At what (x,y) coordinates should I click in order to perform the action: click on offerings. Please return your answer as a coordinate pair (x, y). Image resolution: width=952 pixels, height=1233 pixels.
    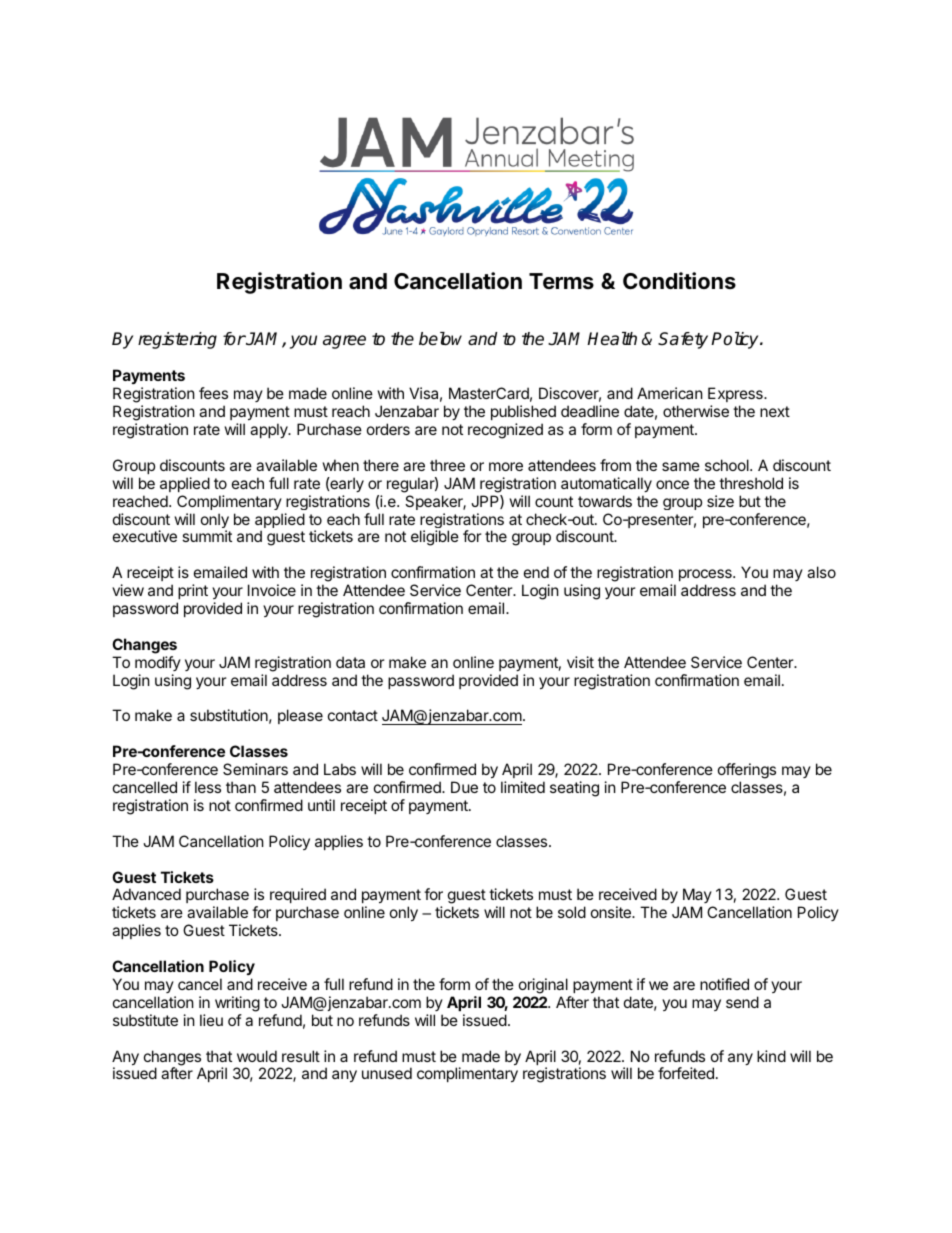
    Looking at the image, I should click on (747, 771).
